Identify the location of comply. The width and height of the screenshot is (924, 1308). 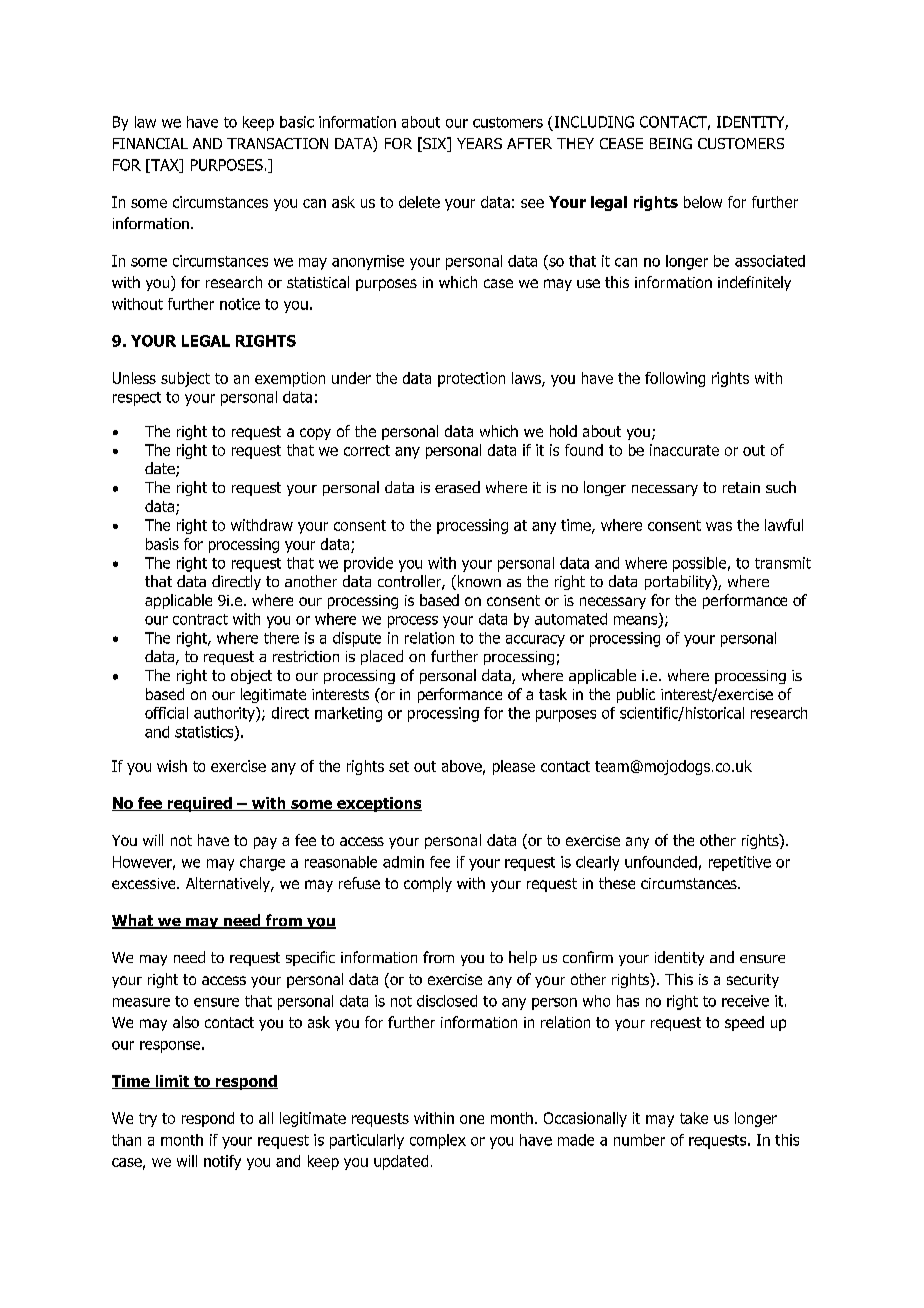
(428, 884).
